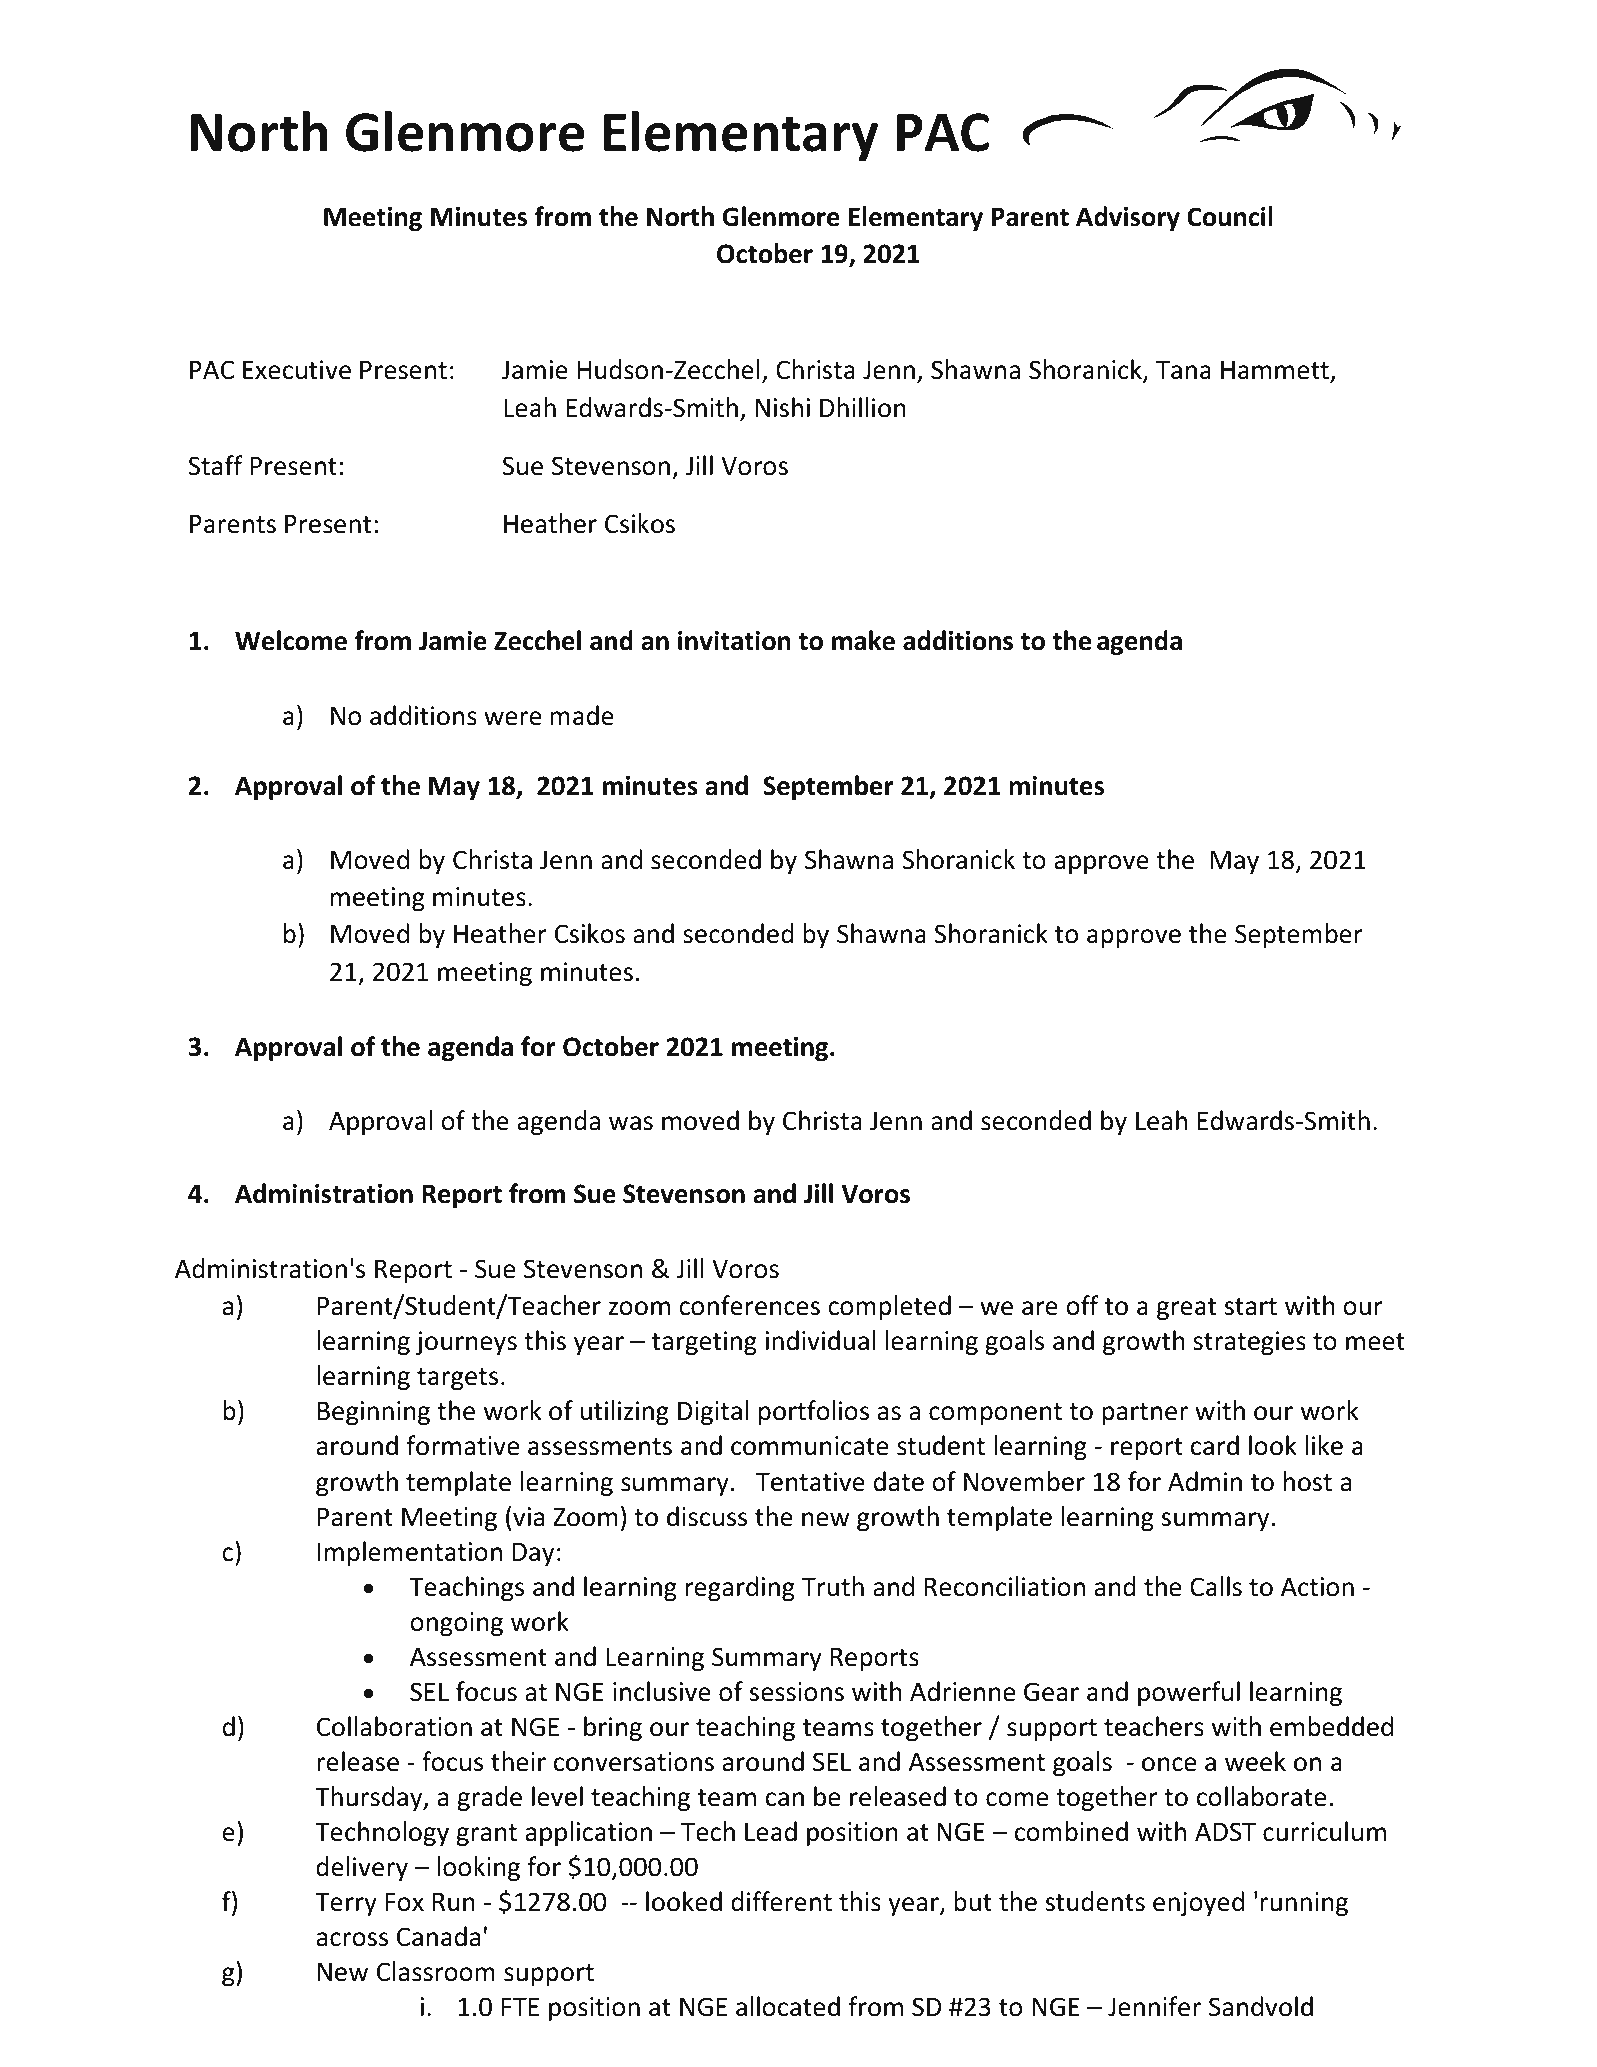 This screenshot has width=1597, height=2067. I want to click on was, so click(631, 1123).
